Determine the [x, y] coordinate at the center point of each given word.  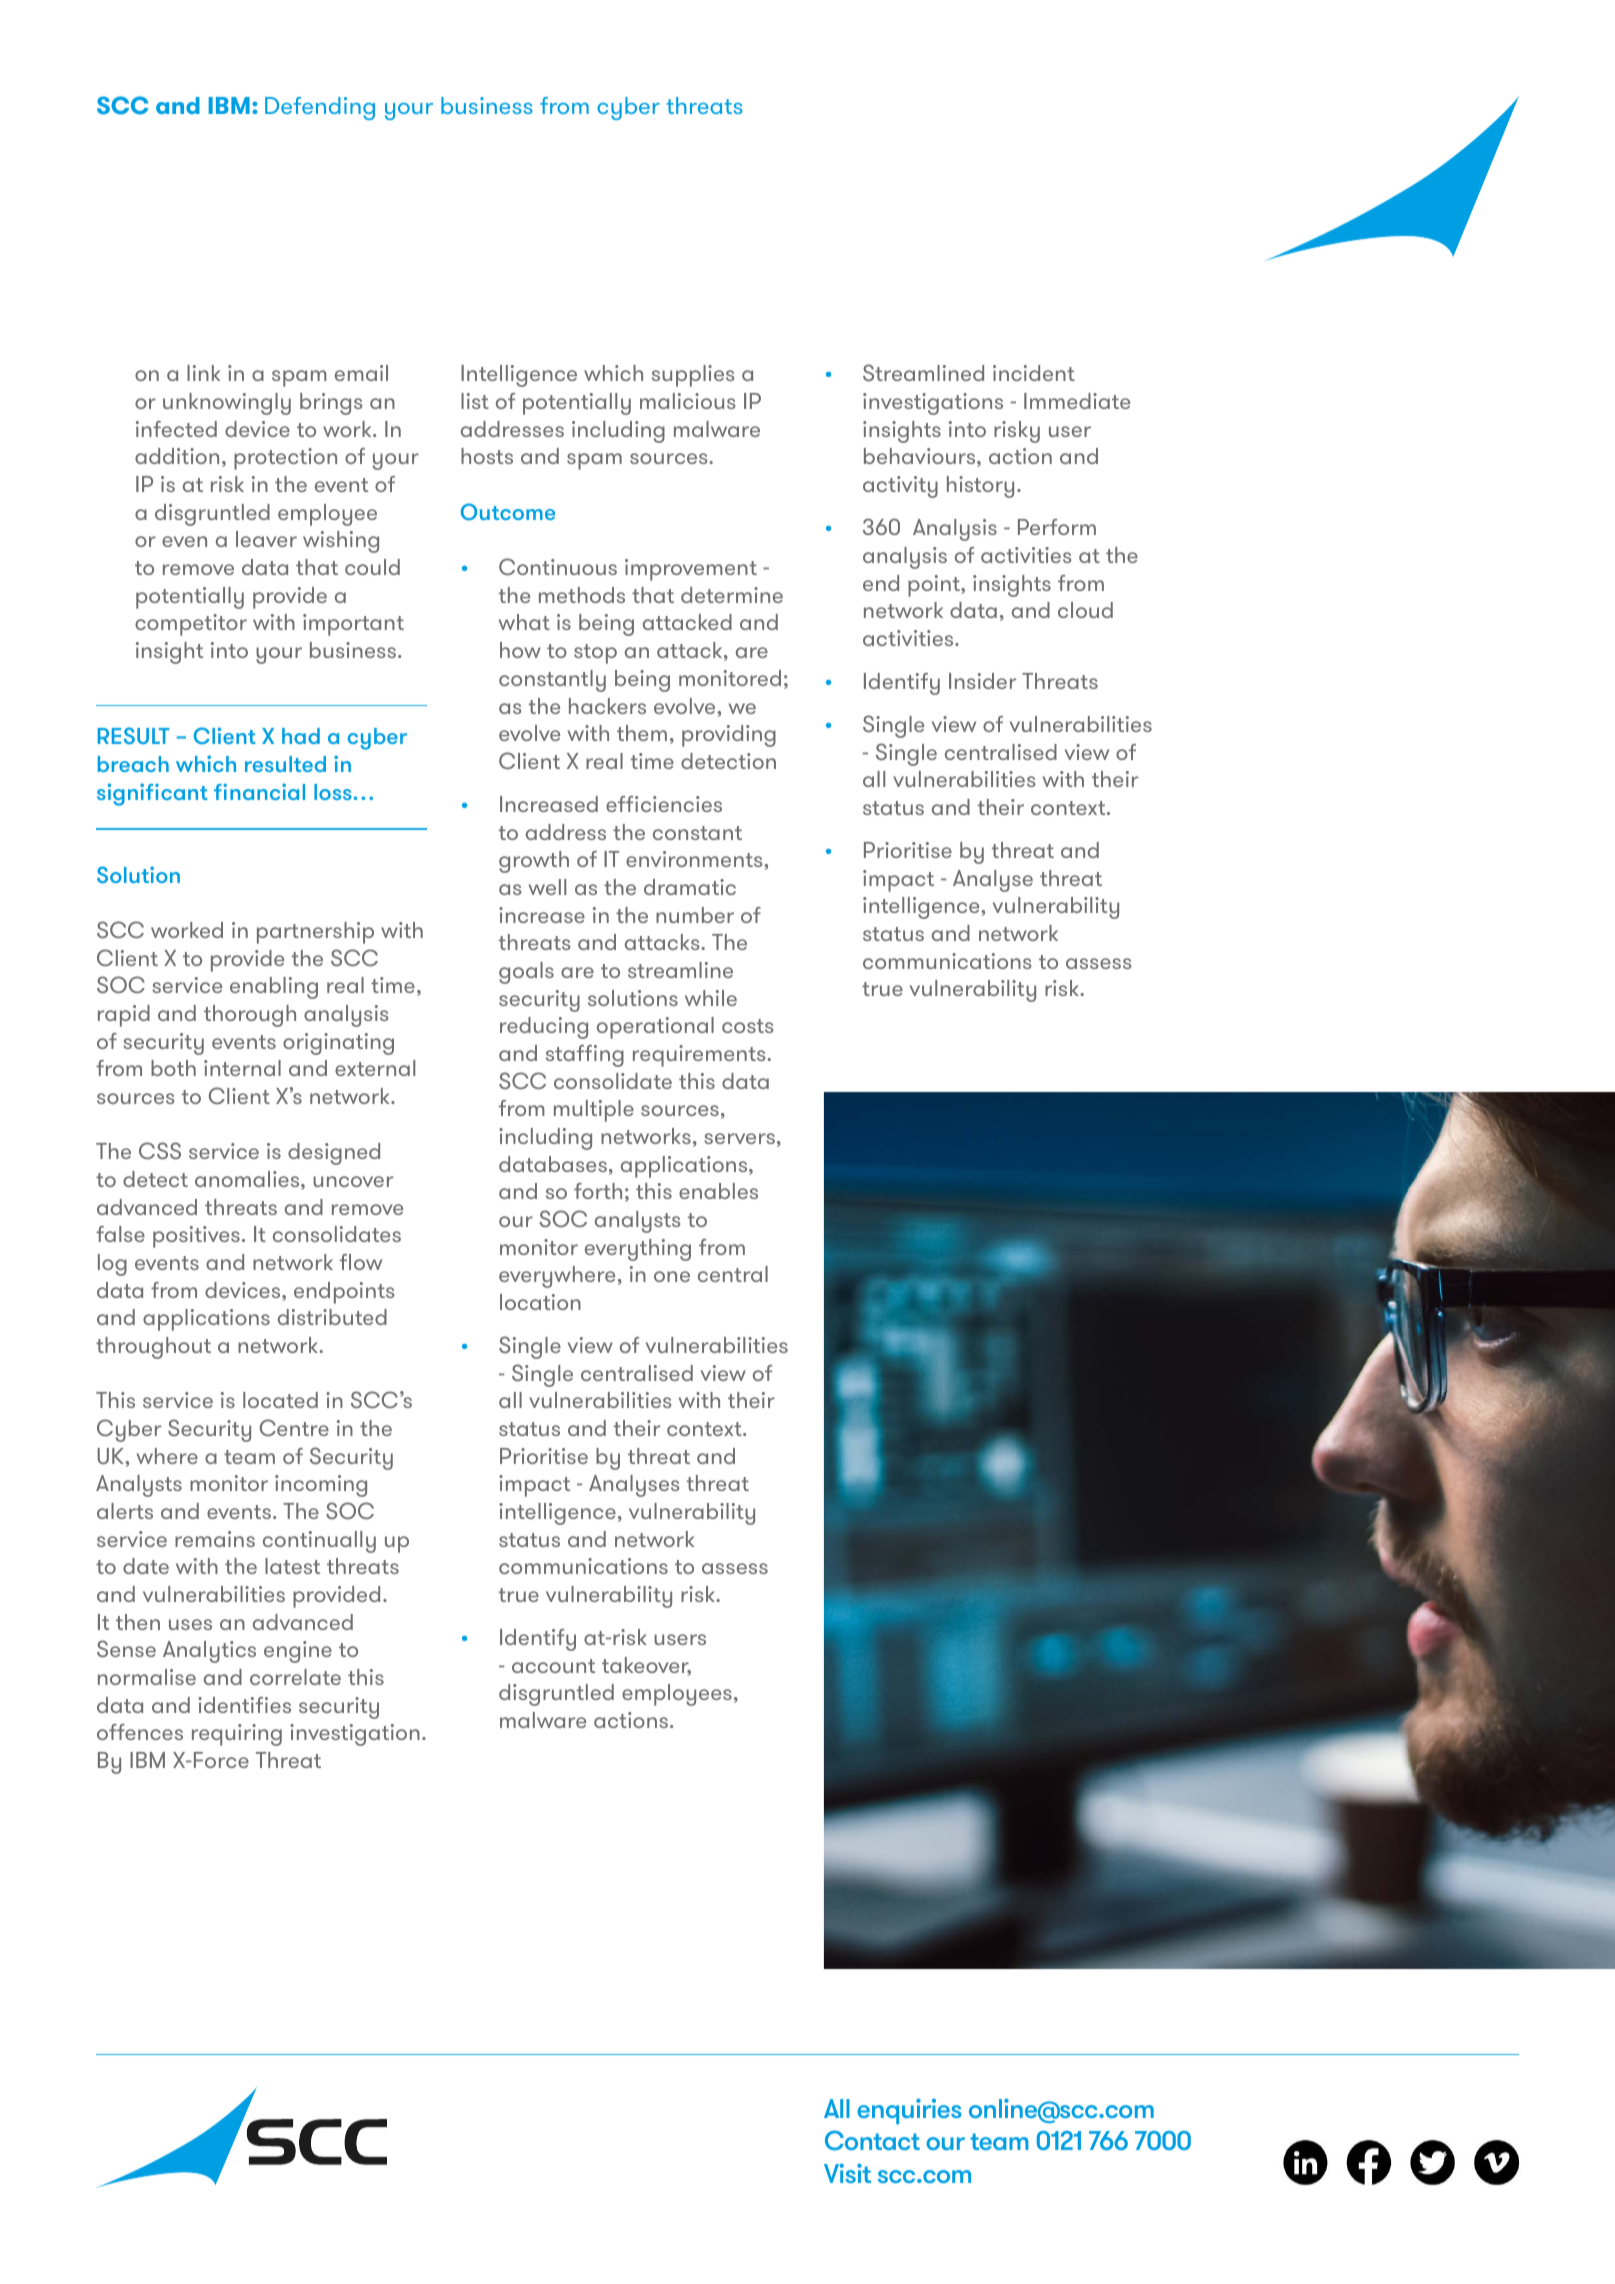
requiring [237, 1735]
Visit [847, 2173]
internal [242, 1068]
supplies [693, 376]
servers [739, 1138]
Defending [320, 108]
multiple [594, 1111]
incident [1034, 373]
